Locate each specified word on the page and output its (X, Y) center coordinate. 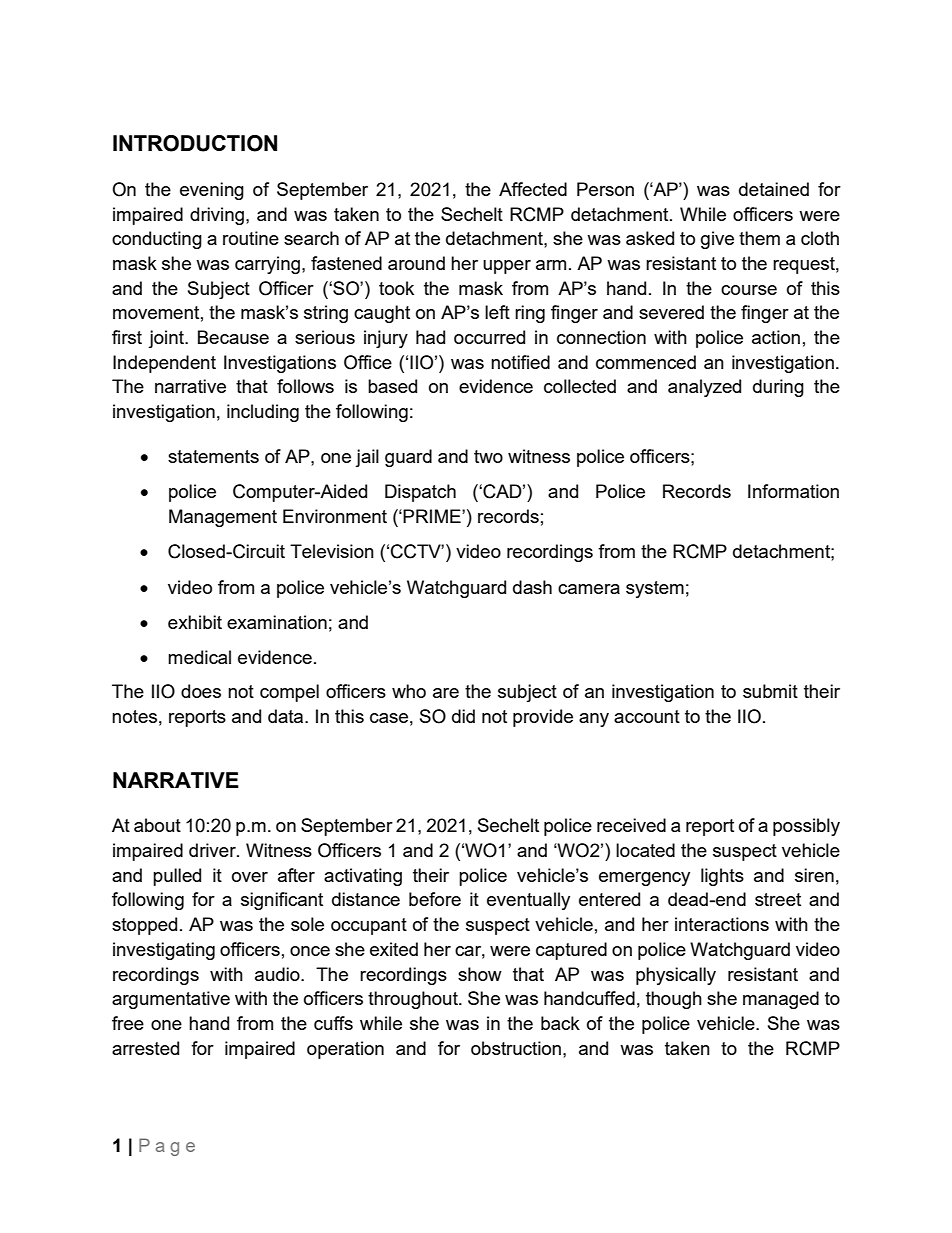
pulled (177, 877)
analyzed (704, 388)
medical (199, 657)
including (263, 413)
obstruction (517, 1048)
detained (774, 189)
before (435, 899)
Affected (533, 189)
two (488, 456)
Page (167, 1147)
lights (722, 877)
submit (770, 691)
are (446, 693)
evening (212, 191)
